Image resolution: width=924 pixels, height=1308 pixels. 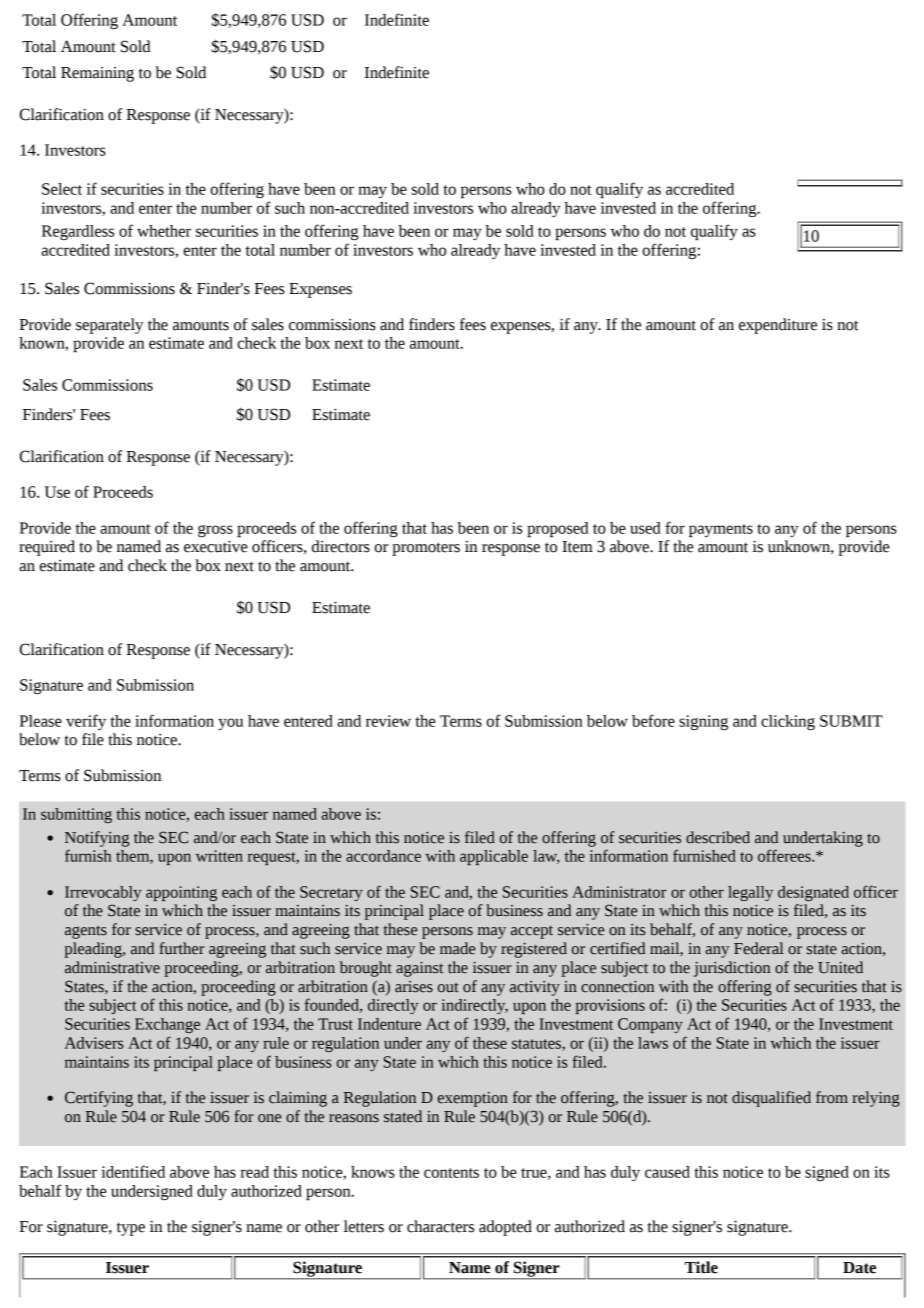 I want to click on Remaining, so click(x=97, y=74).
